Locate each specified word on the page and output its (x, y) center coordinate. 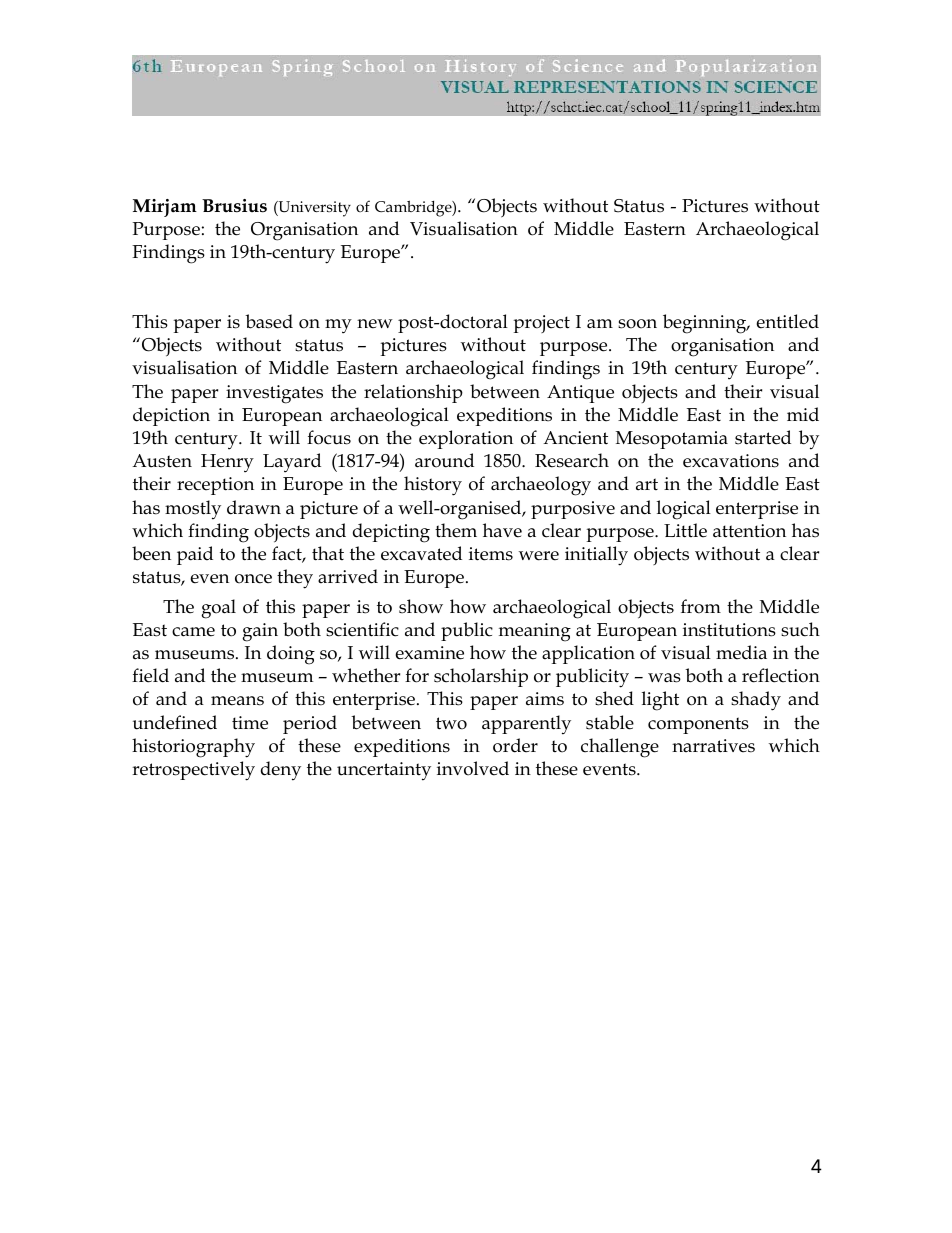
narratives (713, 746)
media (741, 652)
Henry (227, 463)
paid (195, 555)
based (269, 321)
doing (291, 655)
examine (430, 653)
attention (749, 531)
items (491, 554)
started (763, 437)
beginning (706, 324)
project (541, 324)
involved (473, 768)
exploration (466, 439)
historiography (193, 748)
